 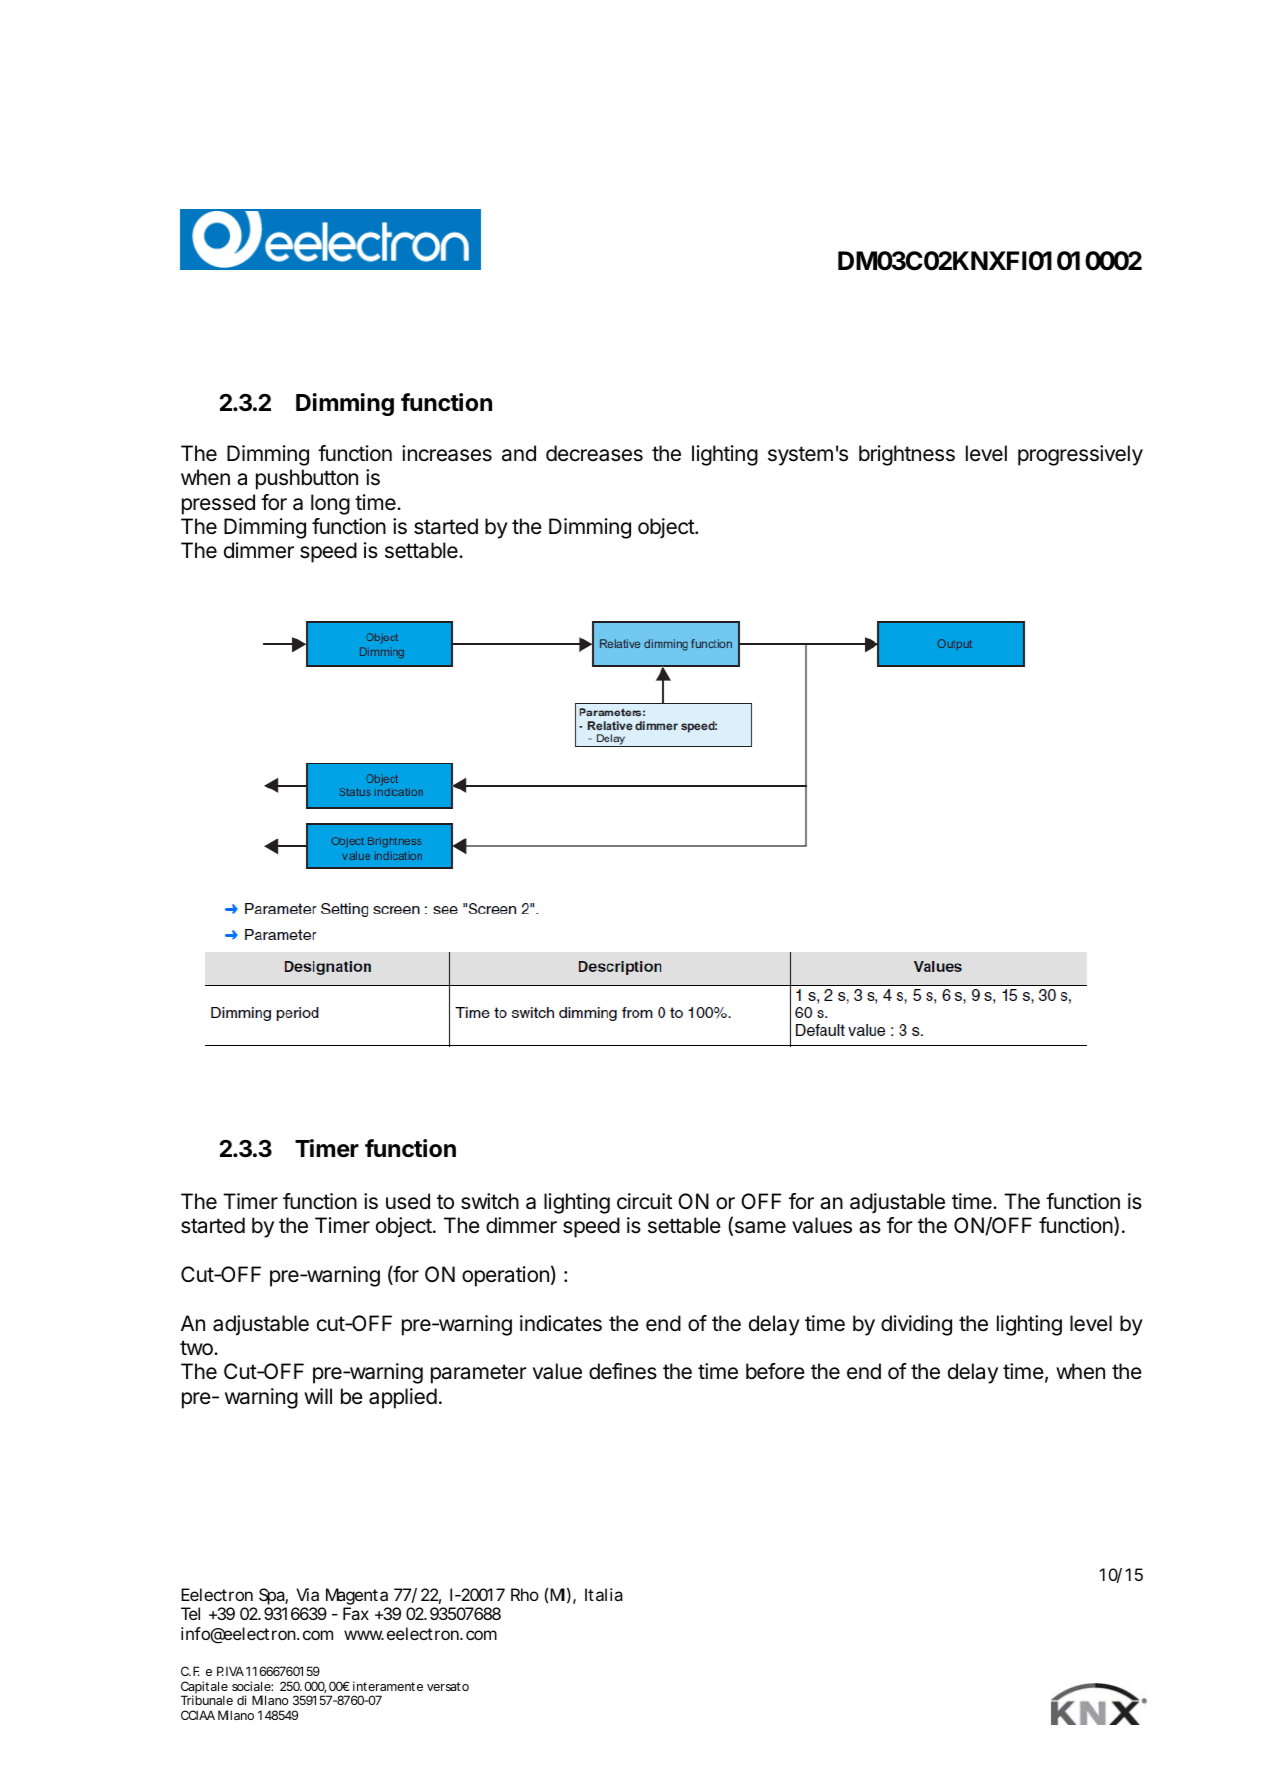 I want to click on circuit, so click(x=644, y=1201).
